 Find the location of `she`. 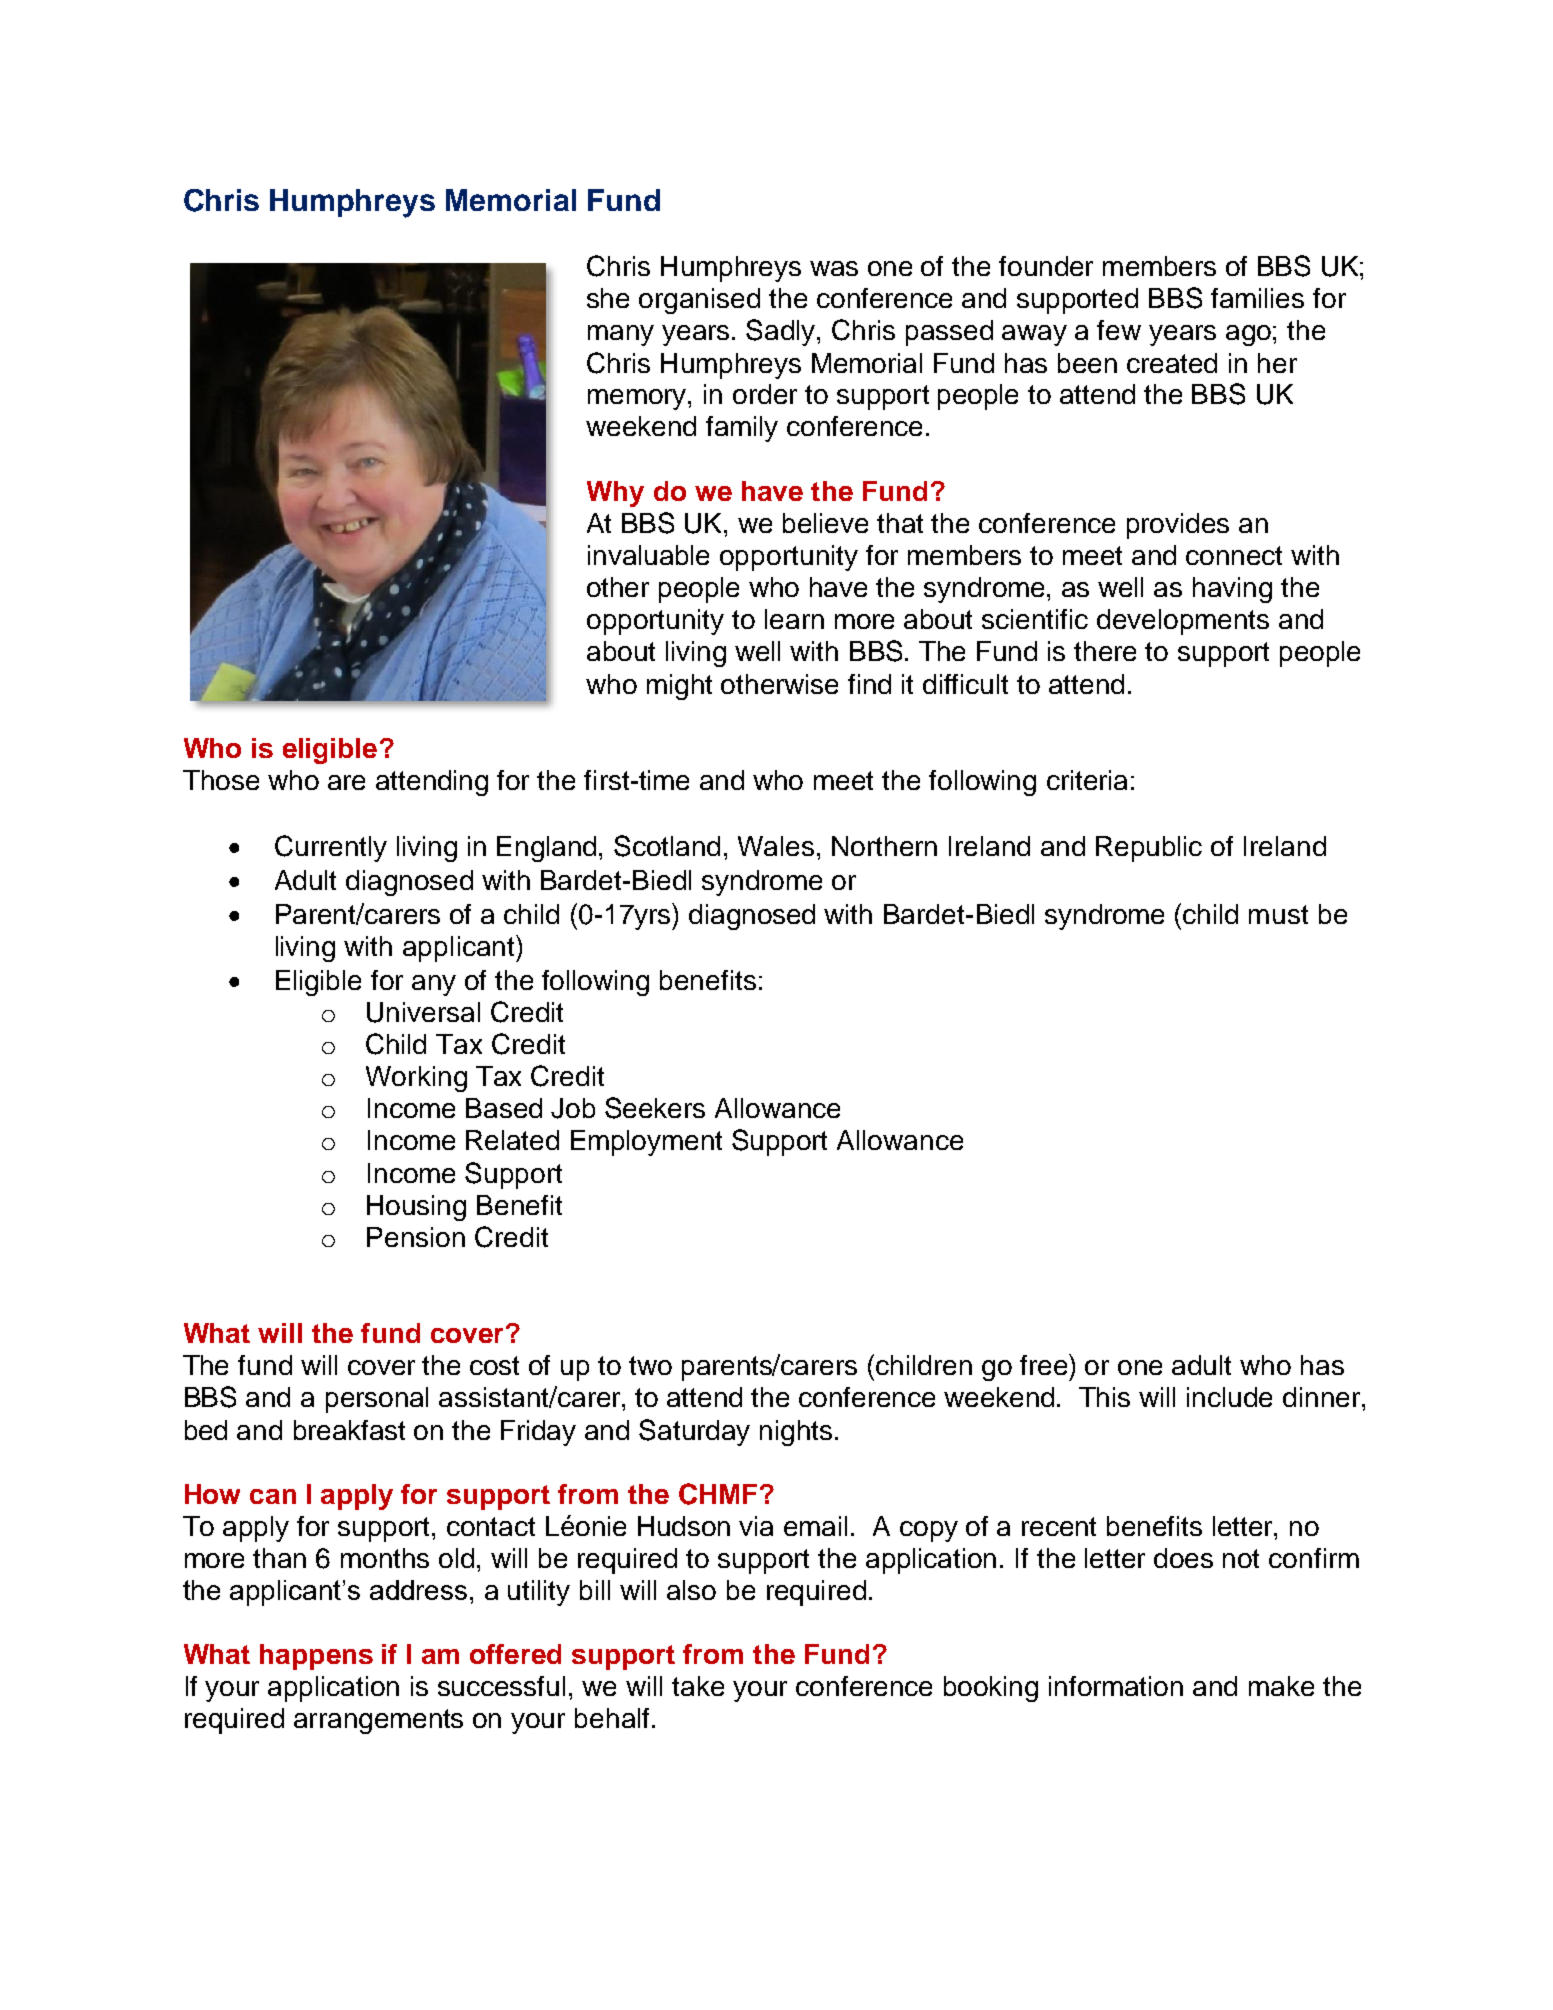

she is located at coordinates (608, 298).
